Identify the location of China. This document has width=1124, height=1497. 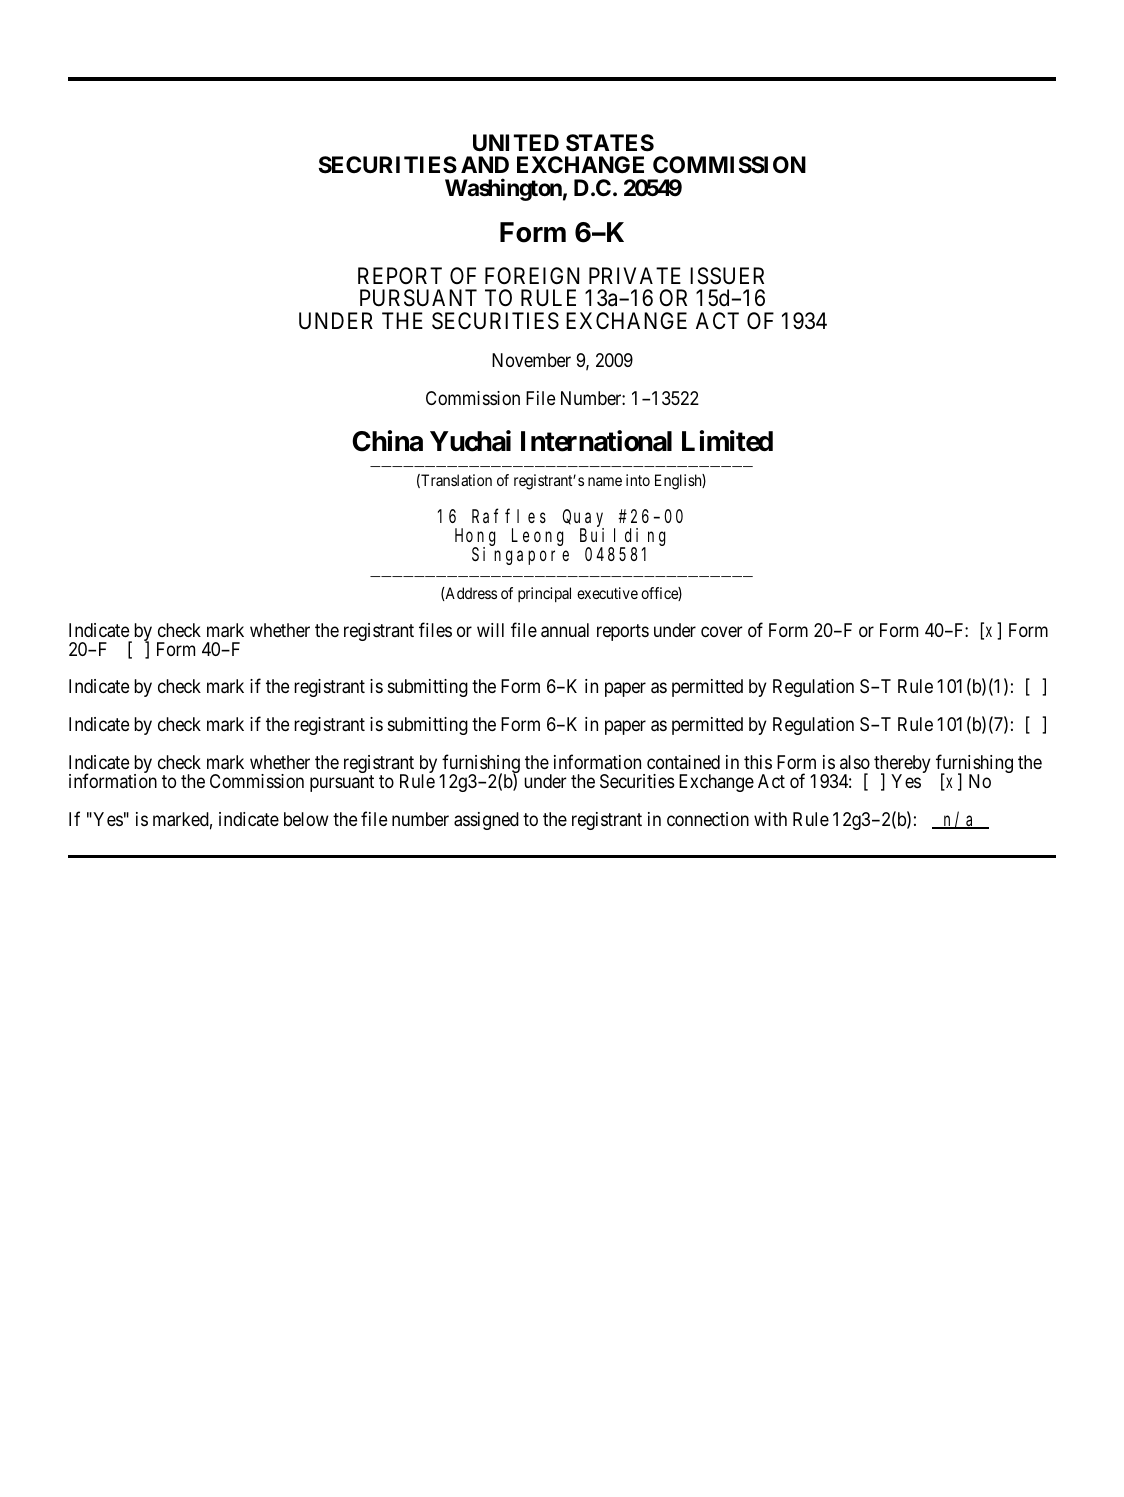
(387, 441).
